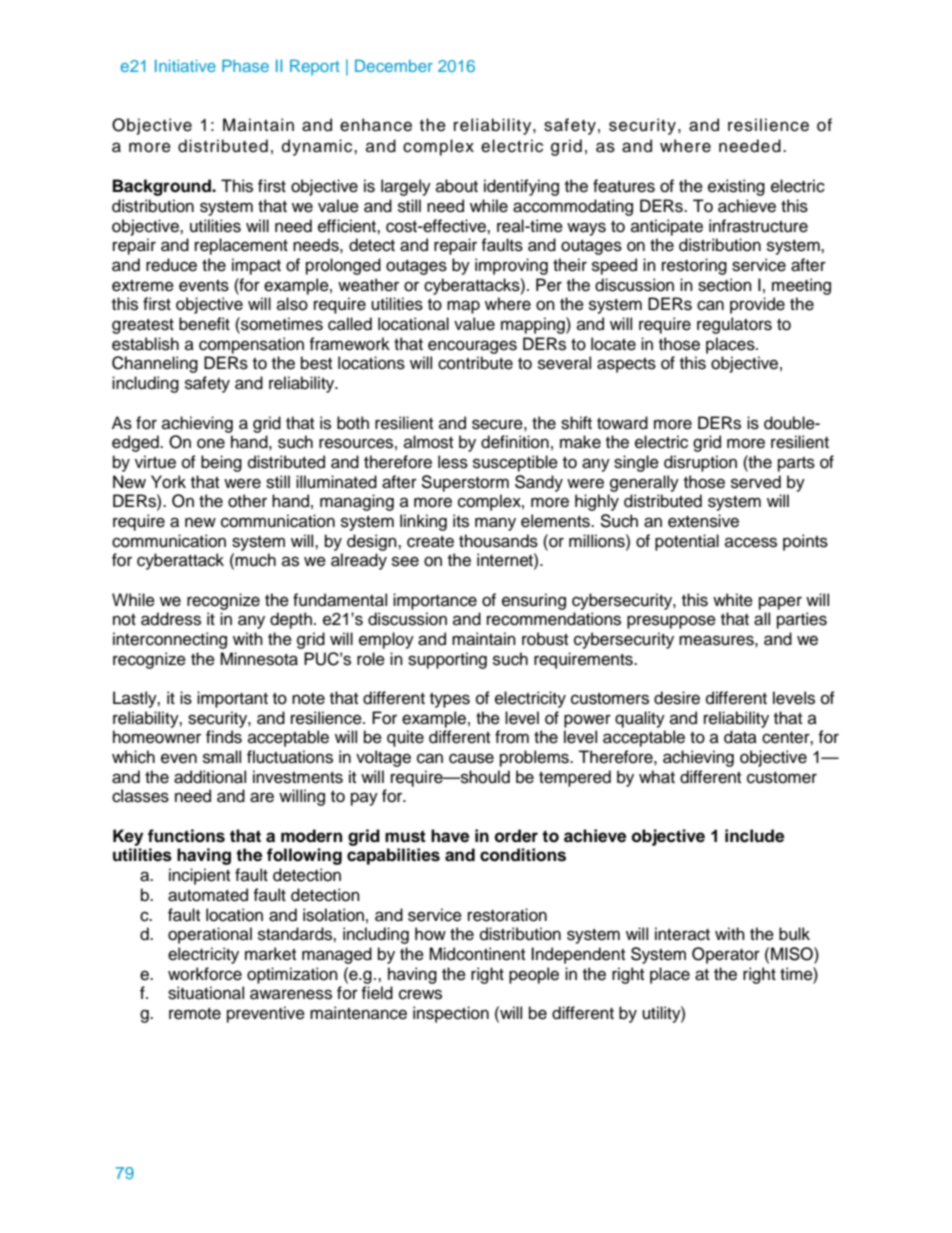  I want to click on address, so click(171, 619).
